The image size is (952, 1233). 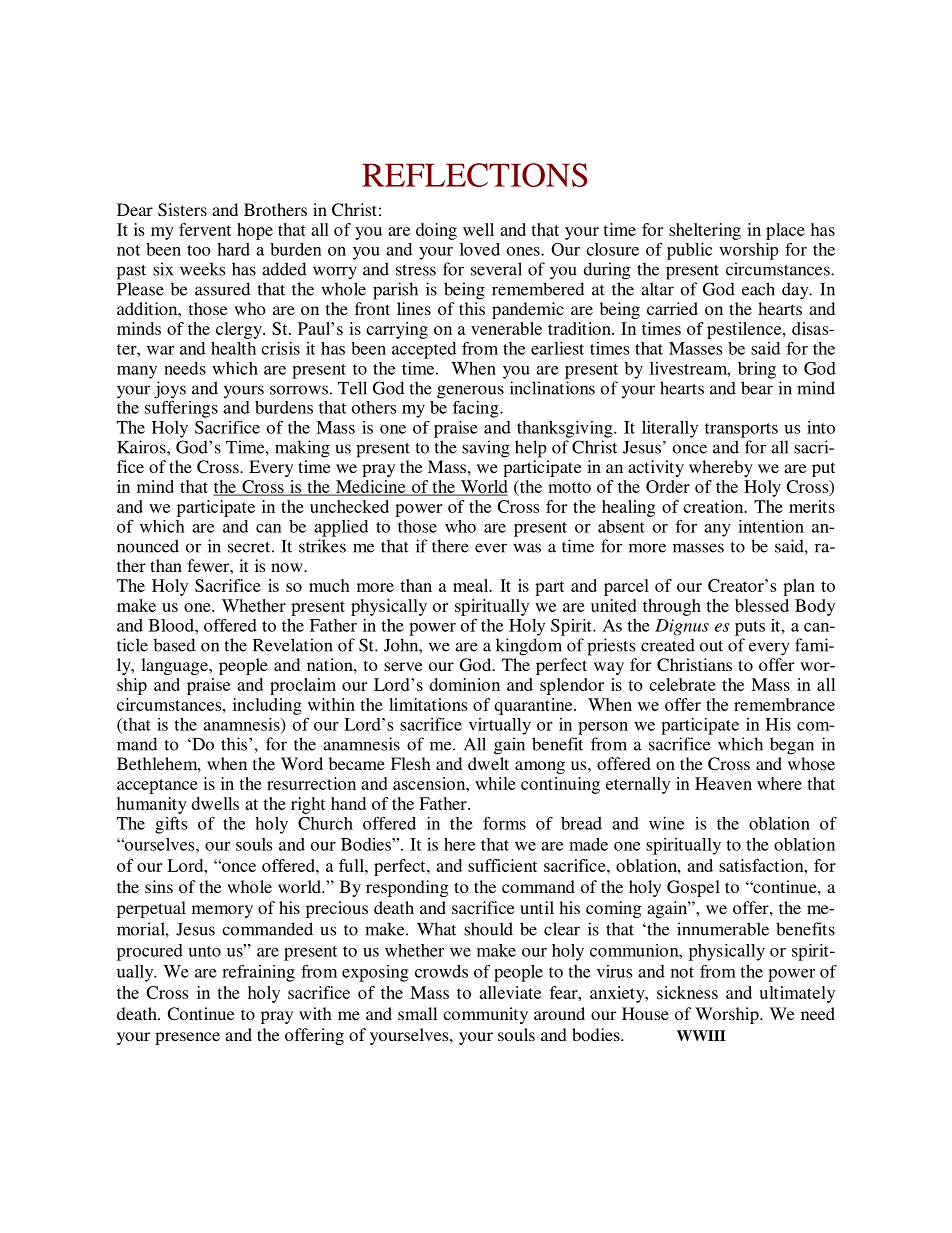 What do you see at coordinates (485, 1015) in the image?
I see `community` at bounding box center [485, 1015].
